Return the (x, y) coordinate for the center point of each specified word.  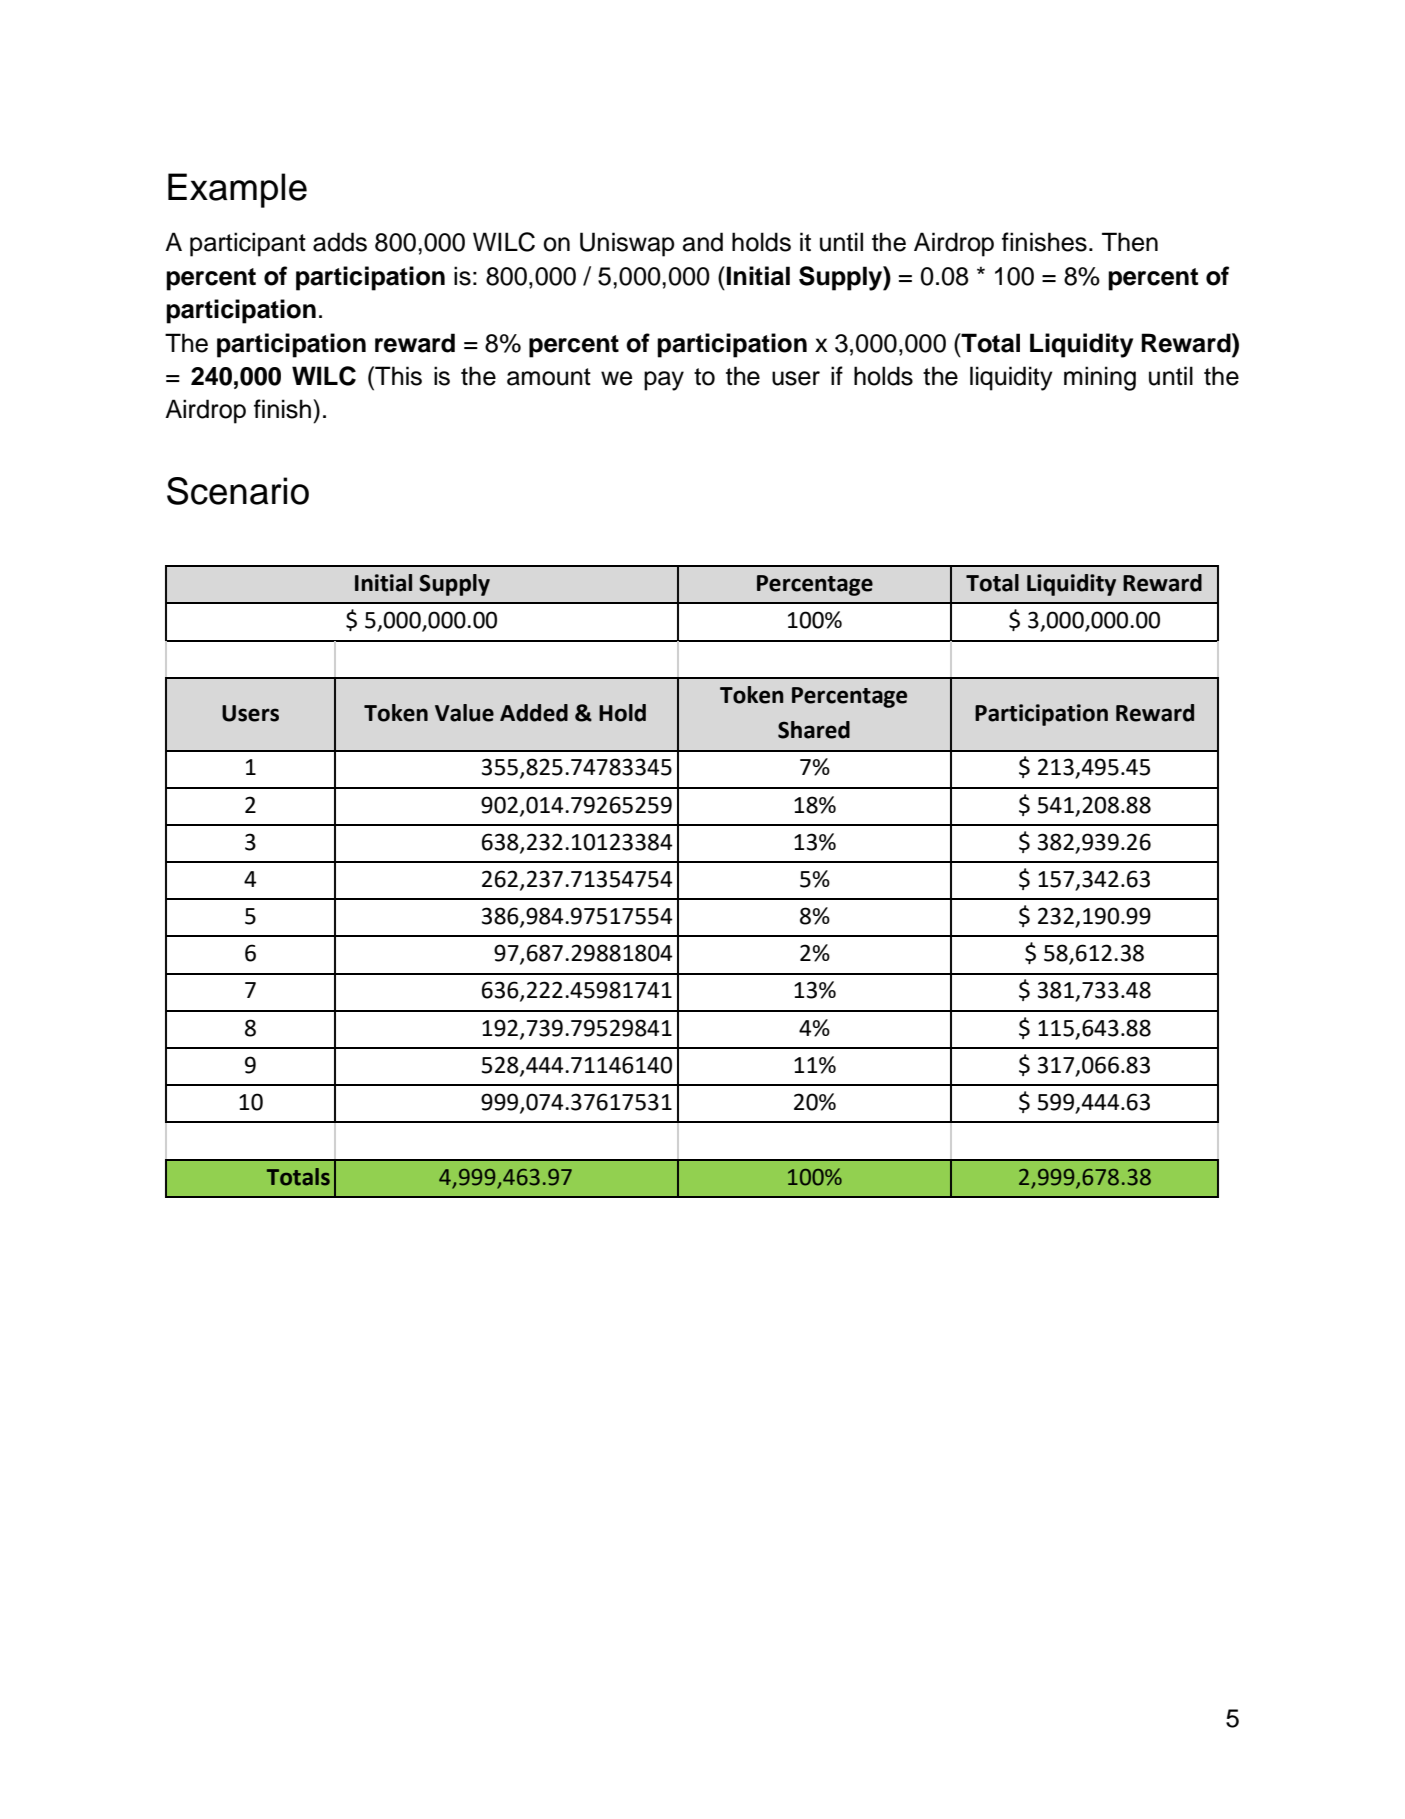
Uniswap (627, 244)
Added (534, 713)
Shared (814, 730)
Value (464, 713)
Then (1130, 242)
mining (1100, 378)
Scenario (238, 491)
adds (340, 242)
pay (664, 381)
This (397, 376)
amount (549, 377)
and (703, 242)
